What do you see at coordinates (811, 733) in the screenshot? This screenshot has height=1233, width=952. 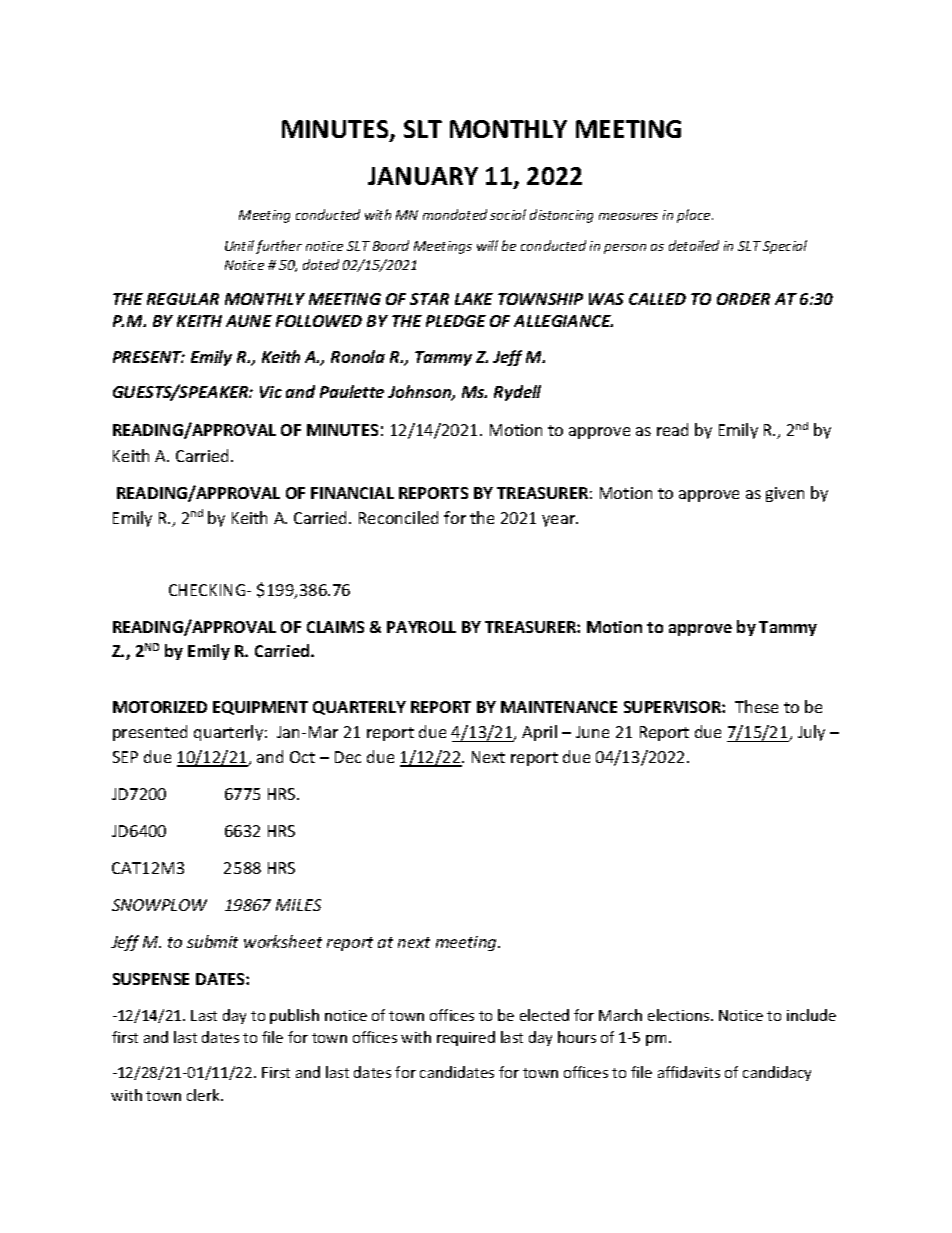 I see `July` at bounding box center [811, 733].
